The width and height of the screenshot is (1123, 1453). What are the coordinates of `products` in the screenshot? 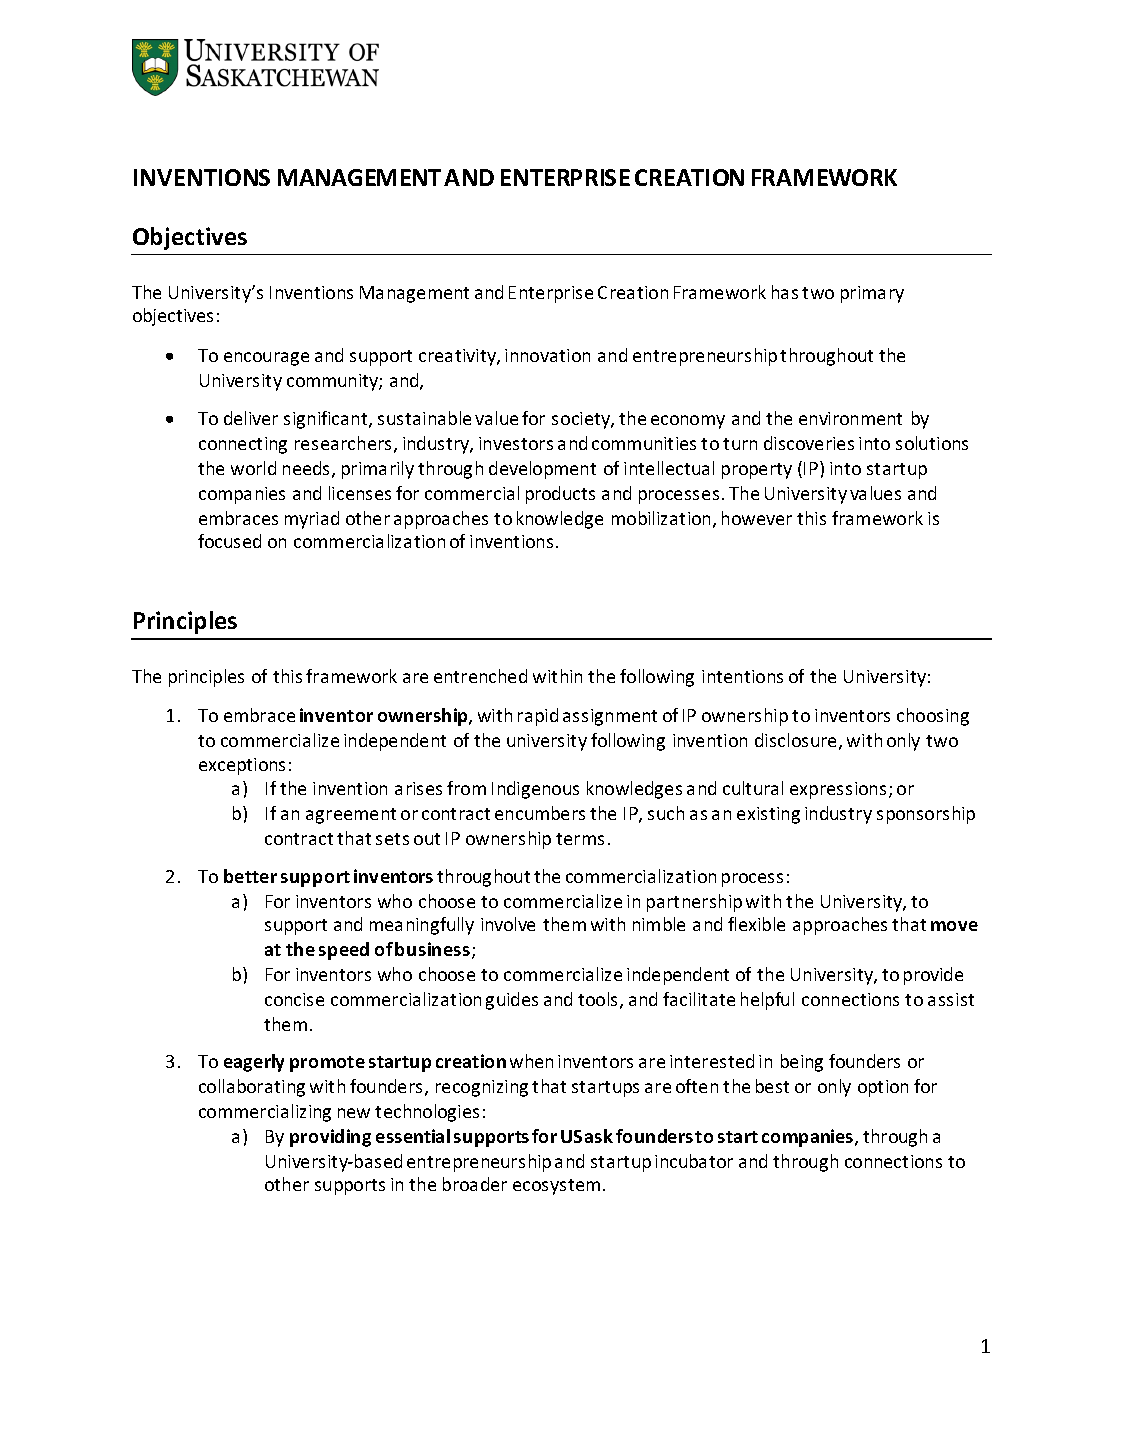 It's located at (560, 495).
